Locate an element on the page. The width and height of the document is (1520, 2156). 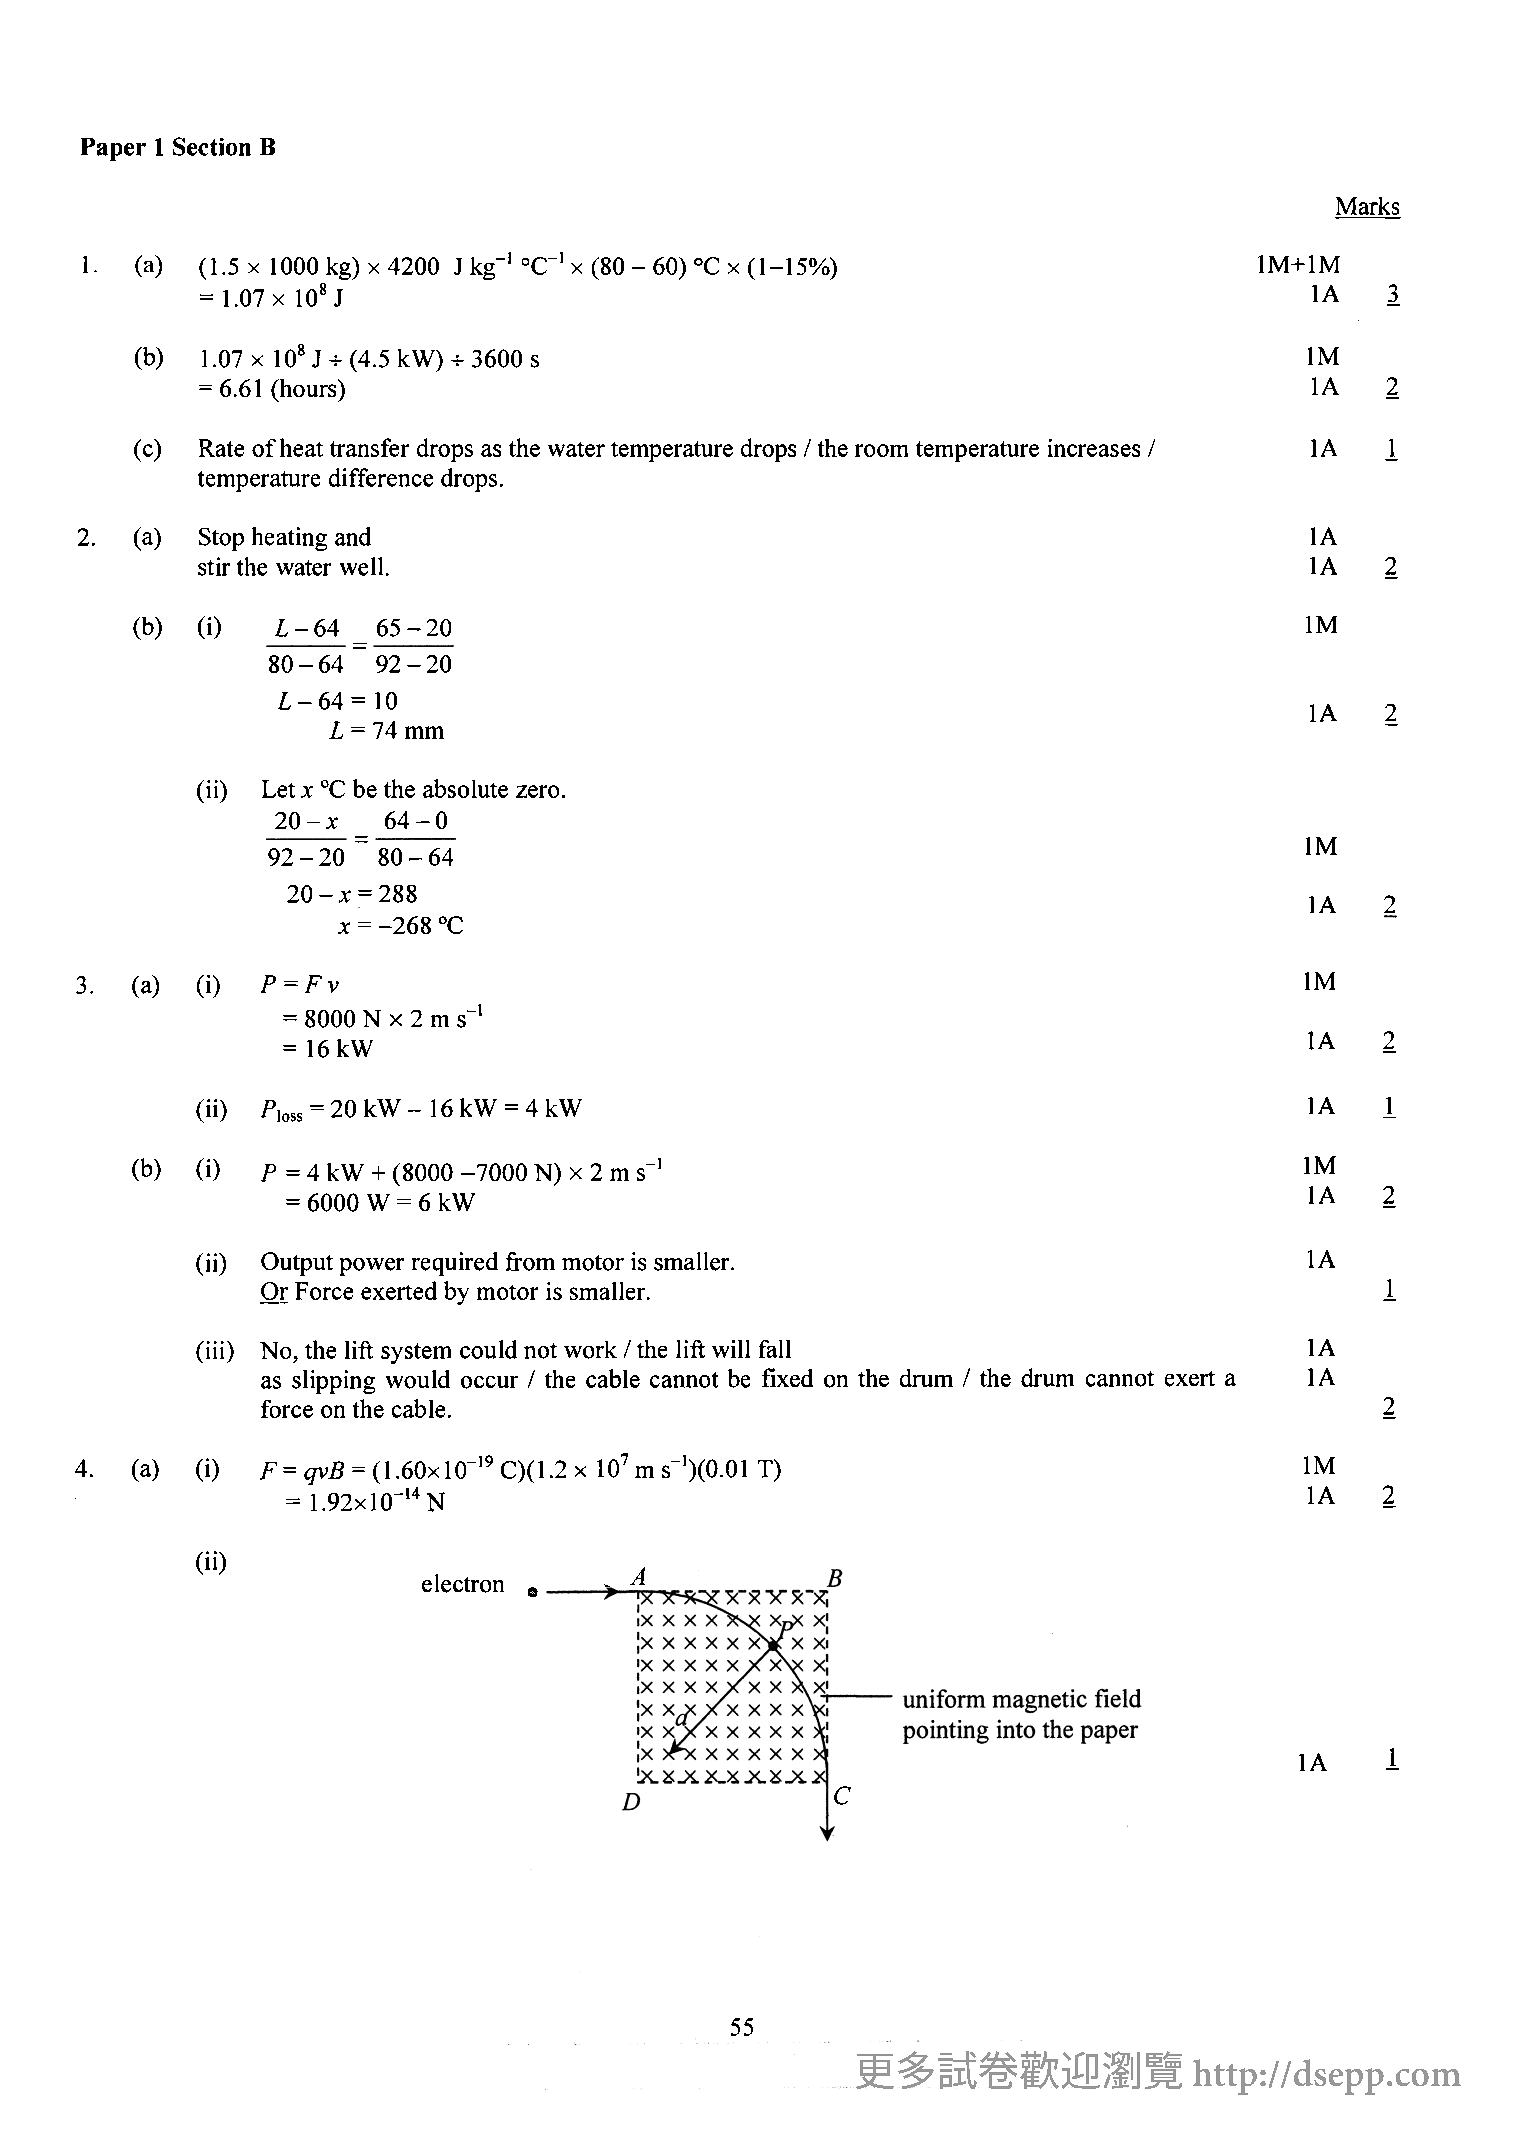
hours is located at coordinates (308, 388).
